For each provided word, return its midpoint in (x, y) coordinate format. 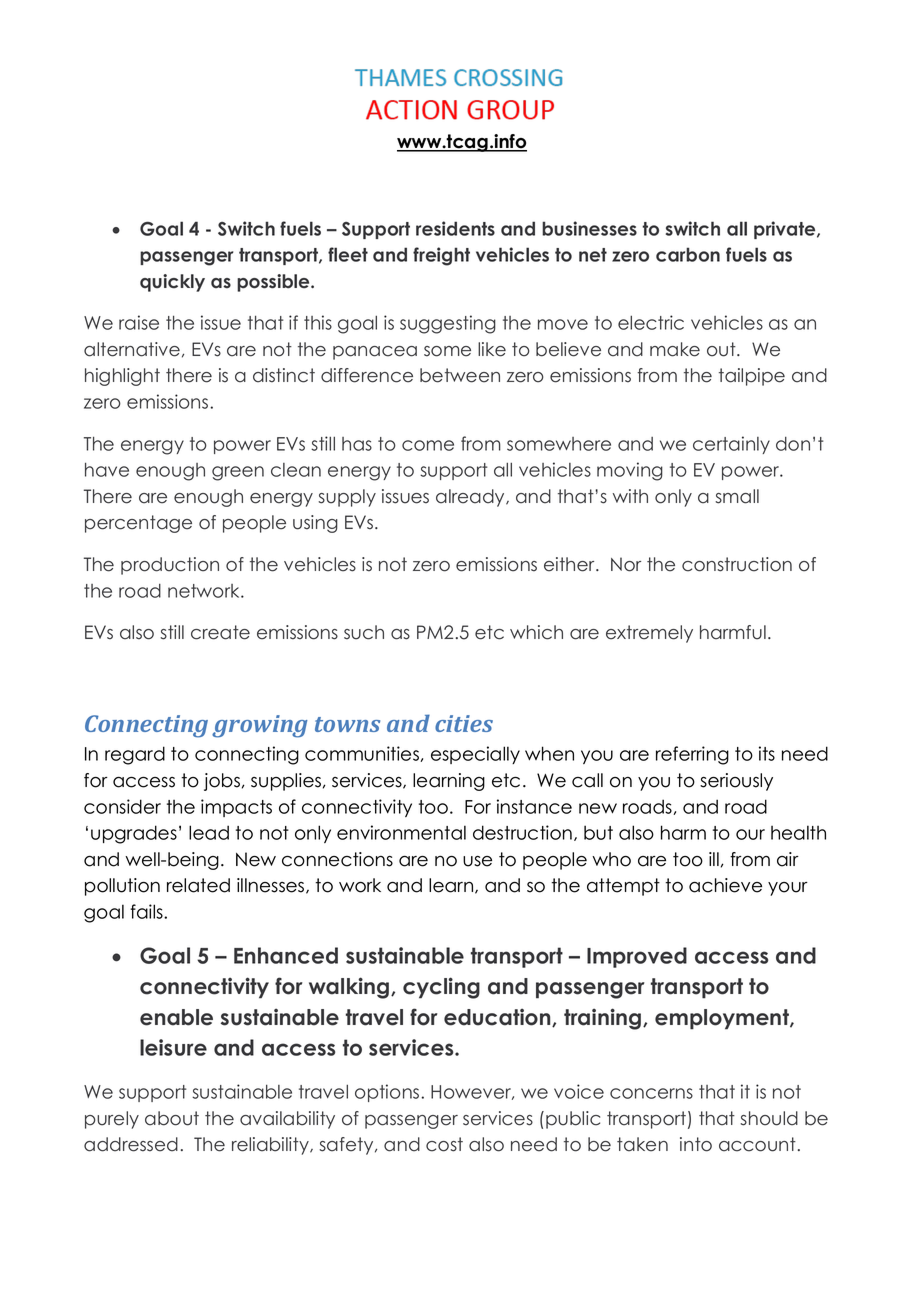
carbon (688, 254)
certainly (731, 445)
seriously (736, 782)
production (170, 566)
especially (475, 755)
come (428, 445)
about (172, 1118)
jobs (222, 782)
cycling (441, 988)
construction (737, 564)
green (238, 473)
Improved (637, 957)
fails (147, 911)
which (536, 632)
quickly (172, 283)
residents (455, 228)
